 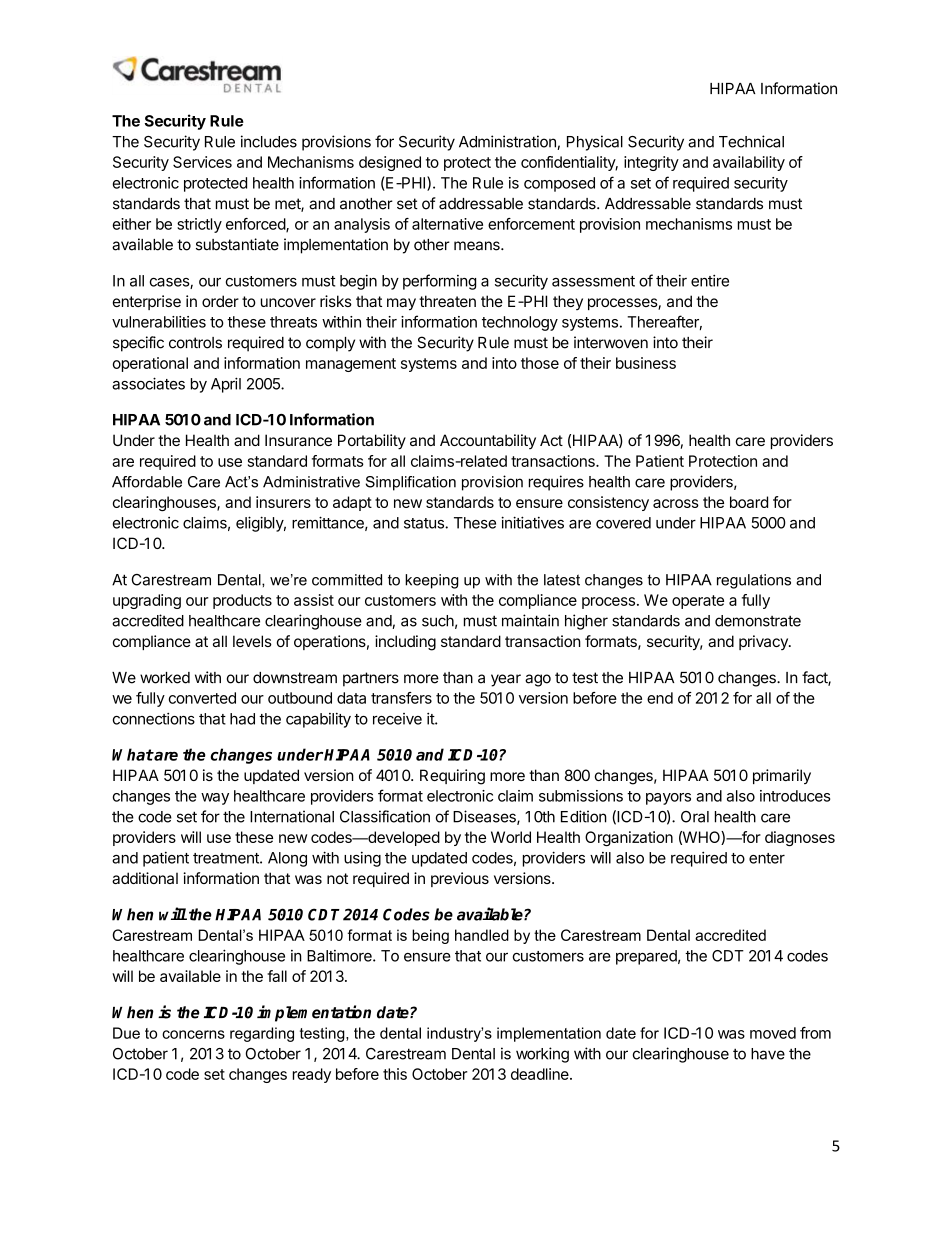 What do you see at coordinates (202, 162) in the document?
I see `Services` at bounding box center [202, 162].
